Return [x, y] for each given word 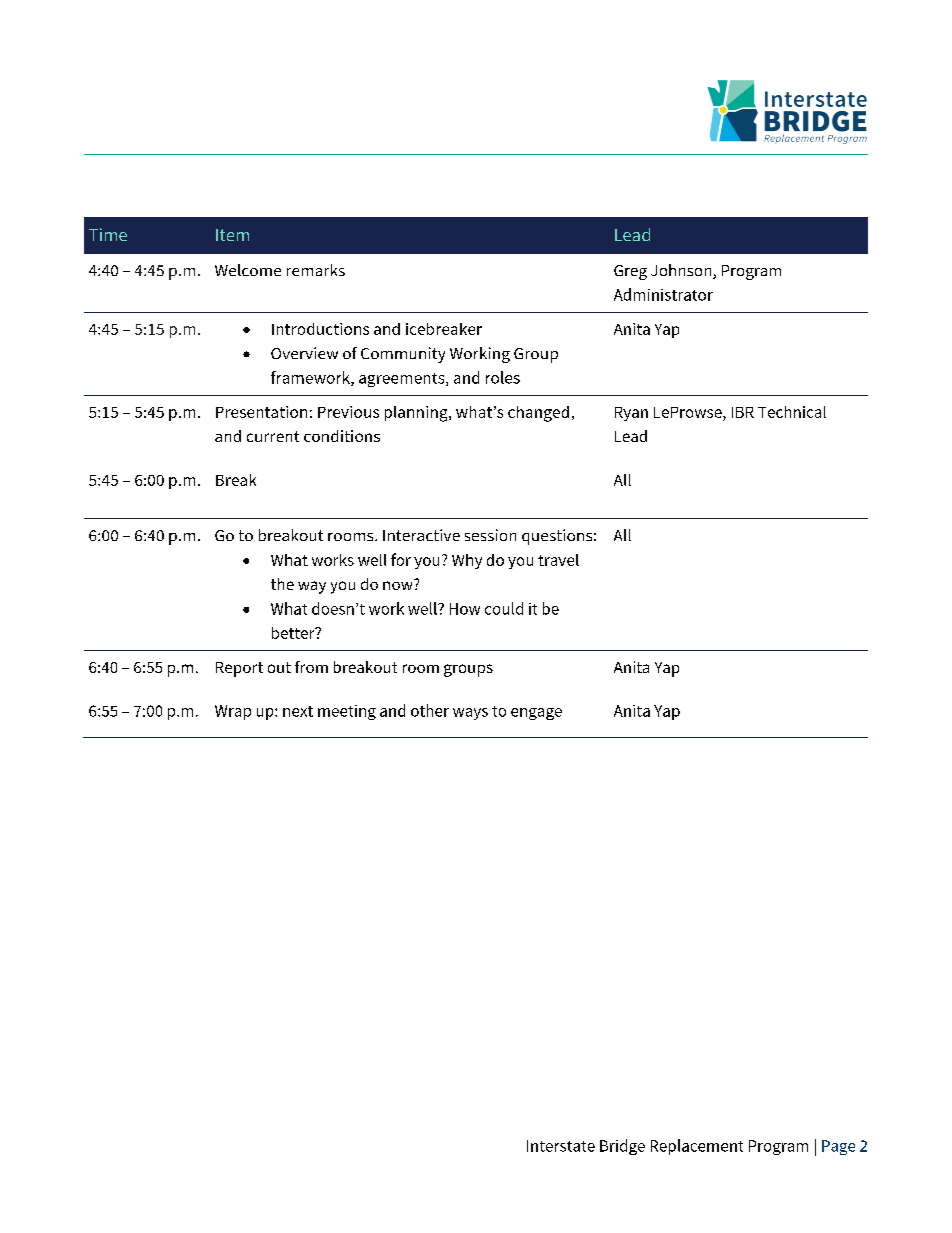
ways [470, 714]
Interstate [561, 1146]
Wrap [233, 712]
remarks [316, 270]
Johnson [682, 271]
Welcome [248, 270]
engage [536, 714]
